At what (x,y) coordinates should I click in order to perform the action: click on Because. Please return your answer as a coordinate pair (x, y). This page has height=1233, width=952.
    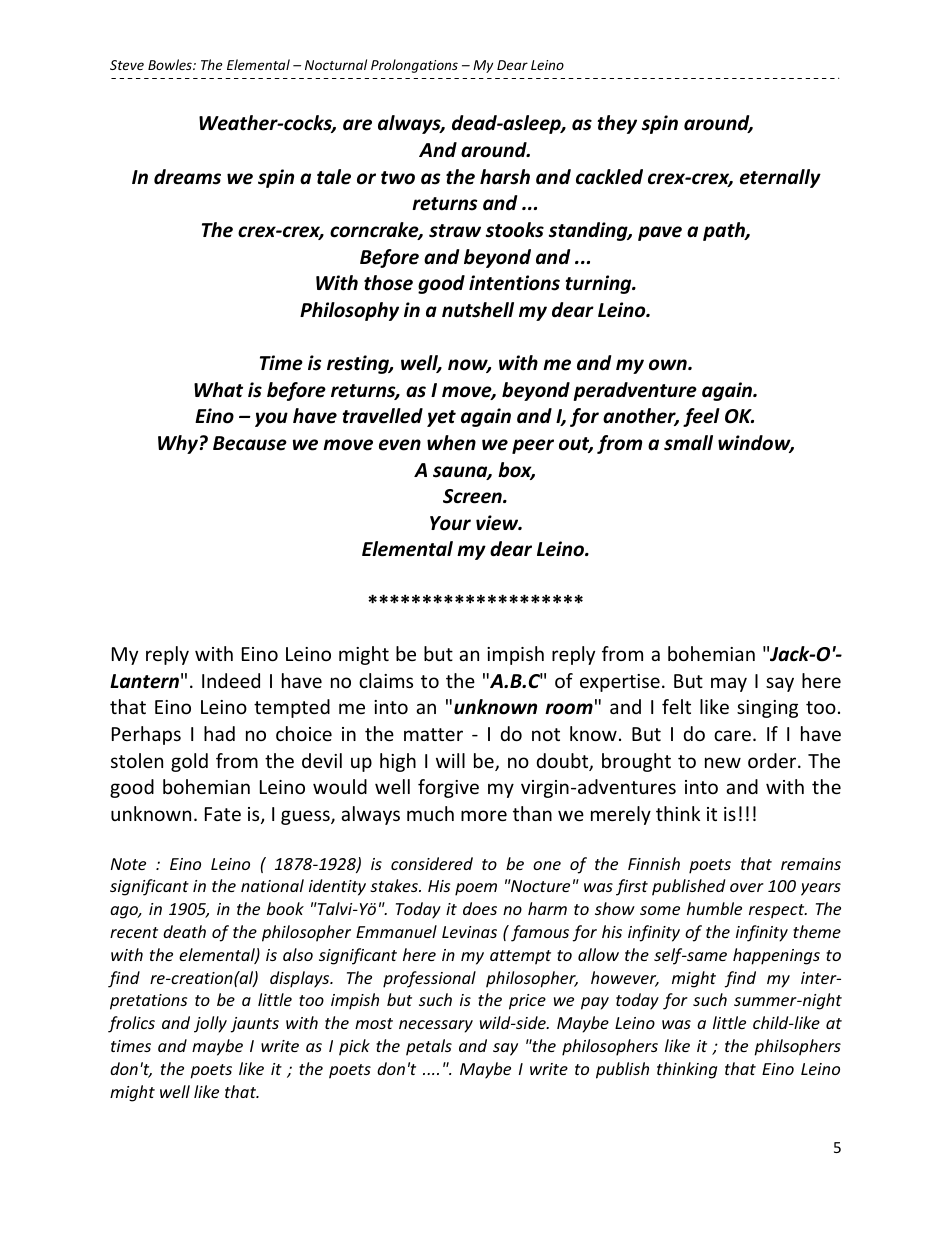
    Looking at the image, I should click on (250, 443).
